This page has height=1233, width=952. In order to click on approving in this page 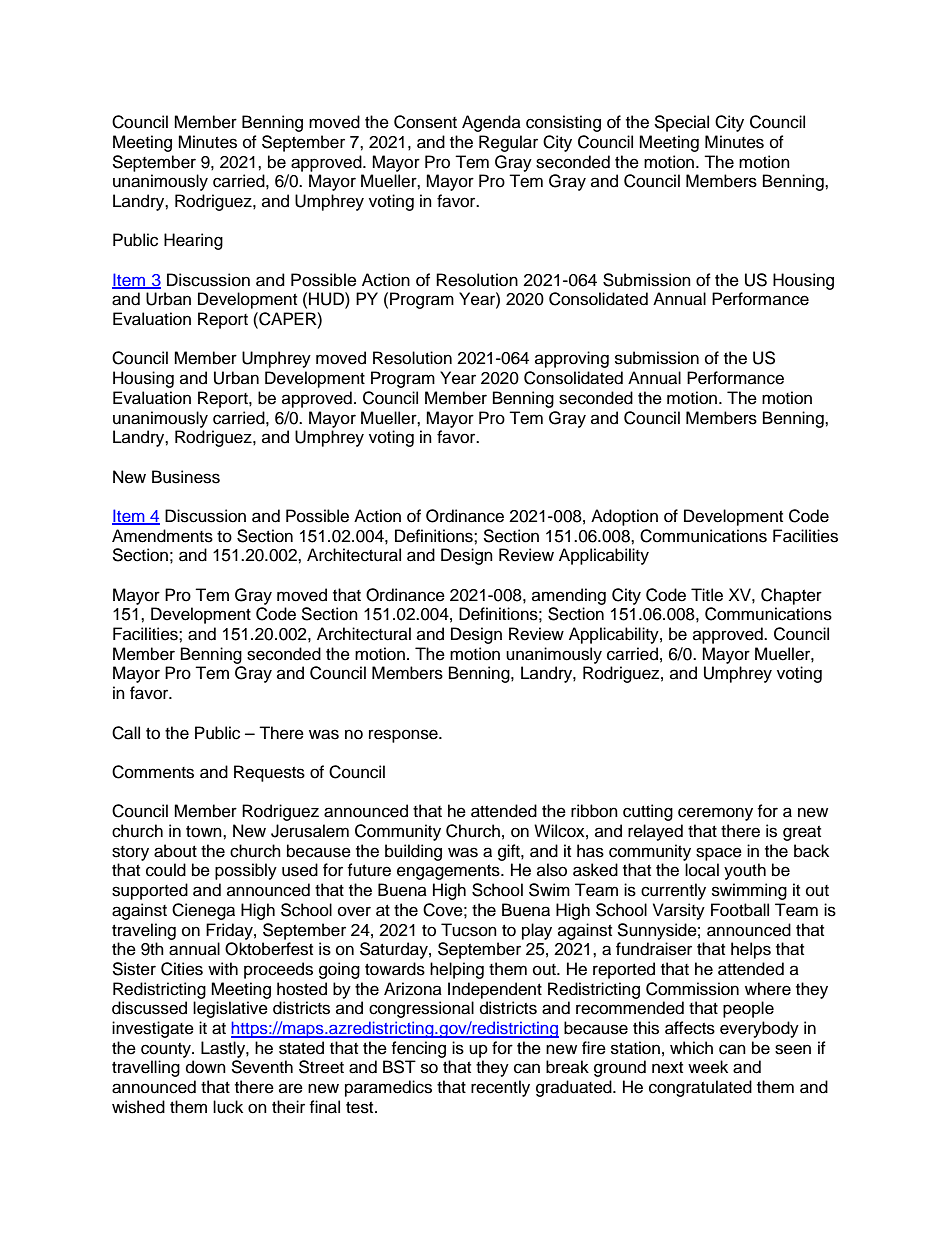, I will do `click(572, 359)`.
